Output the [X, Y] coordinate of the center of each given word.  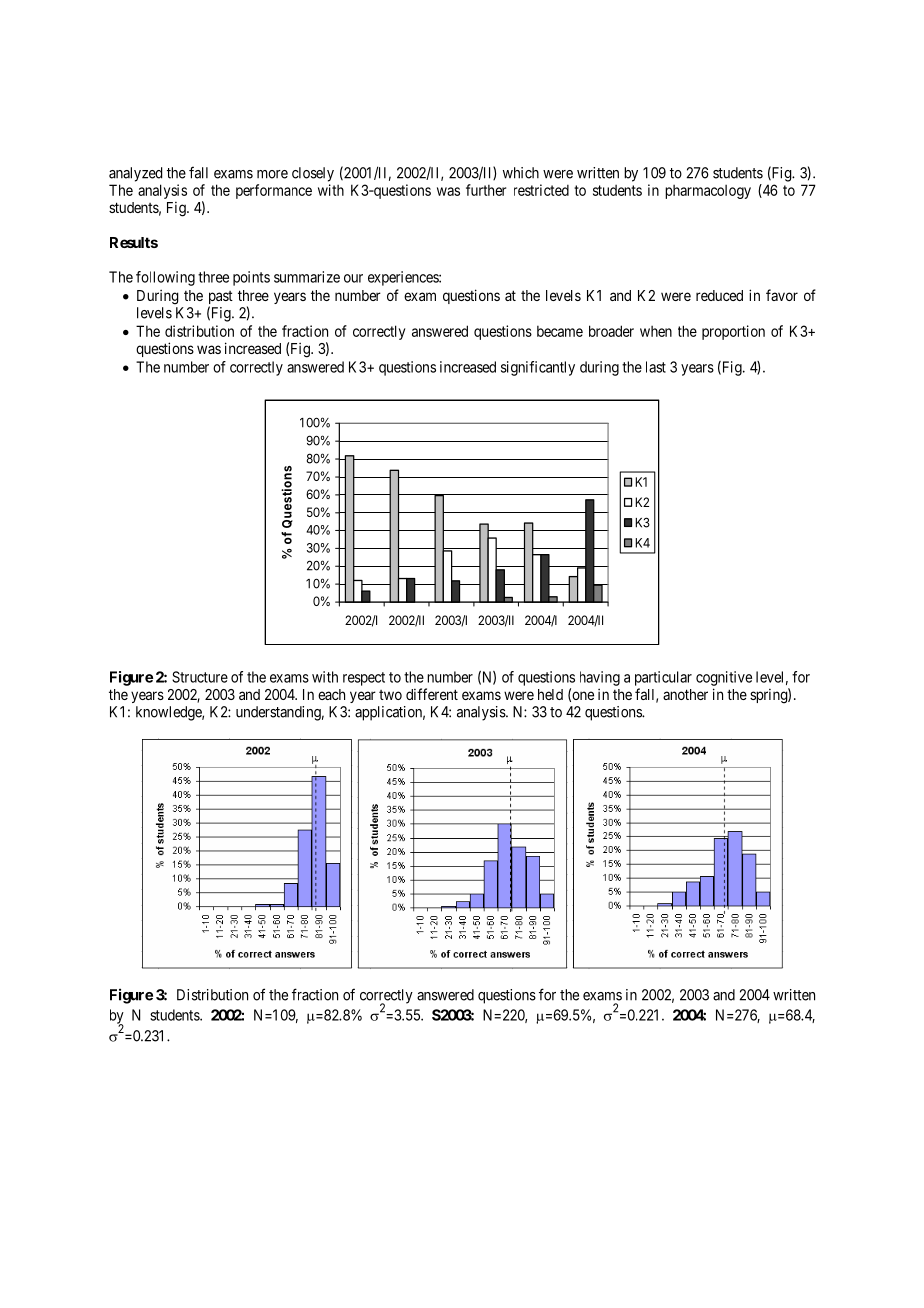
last [656, 367]
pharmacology [708, 192]
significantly [538, 368]
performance [274, 191]
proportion [733, 332]
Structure [200, 677]
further [486, 190]
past [221, 299]
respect [364, 679]
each [331, 694]
